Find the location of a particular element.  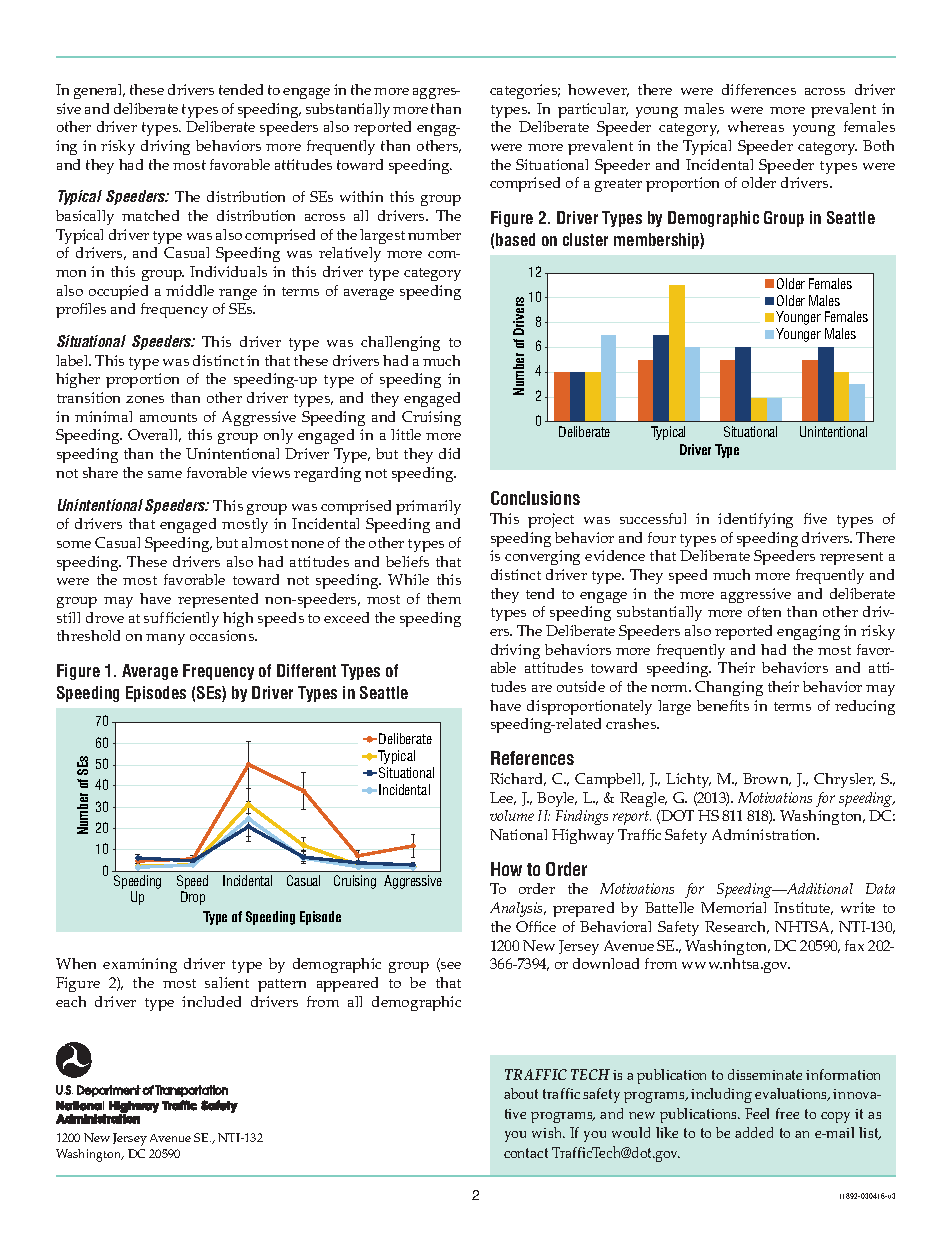

Drop is located at coordinates (193, 898).
